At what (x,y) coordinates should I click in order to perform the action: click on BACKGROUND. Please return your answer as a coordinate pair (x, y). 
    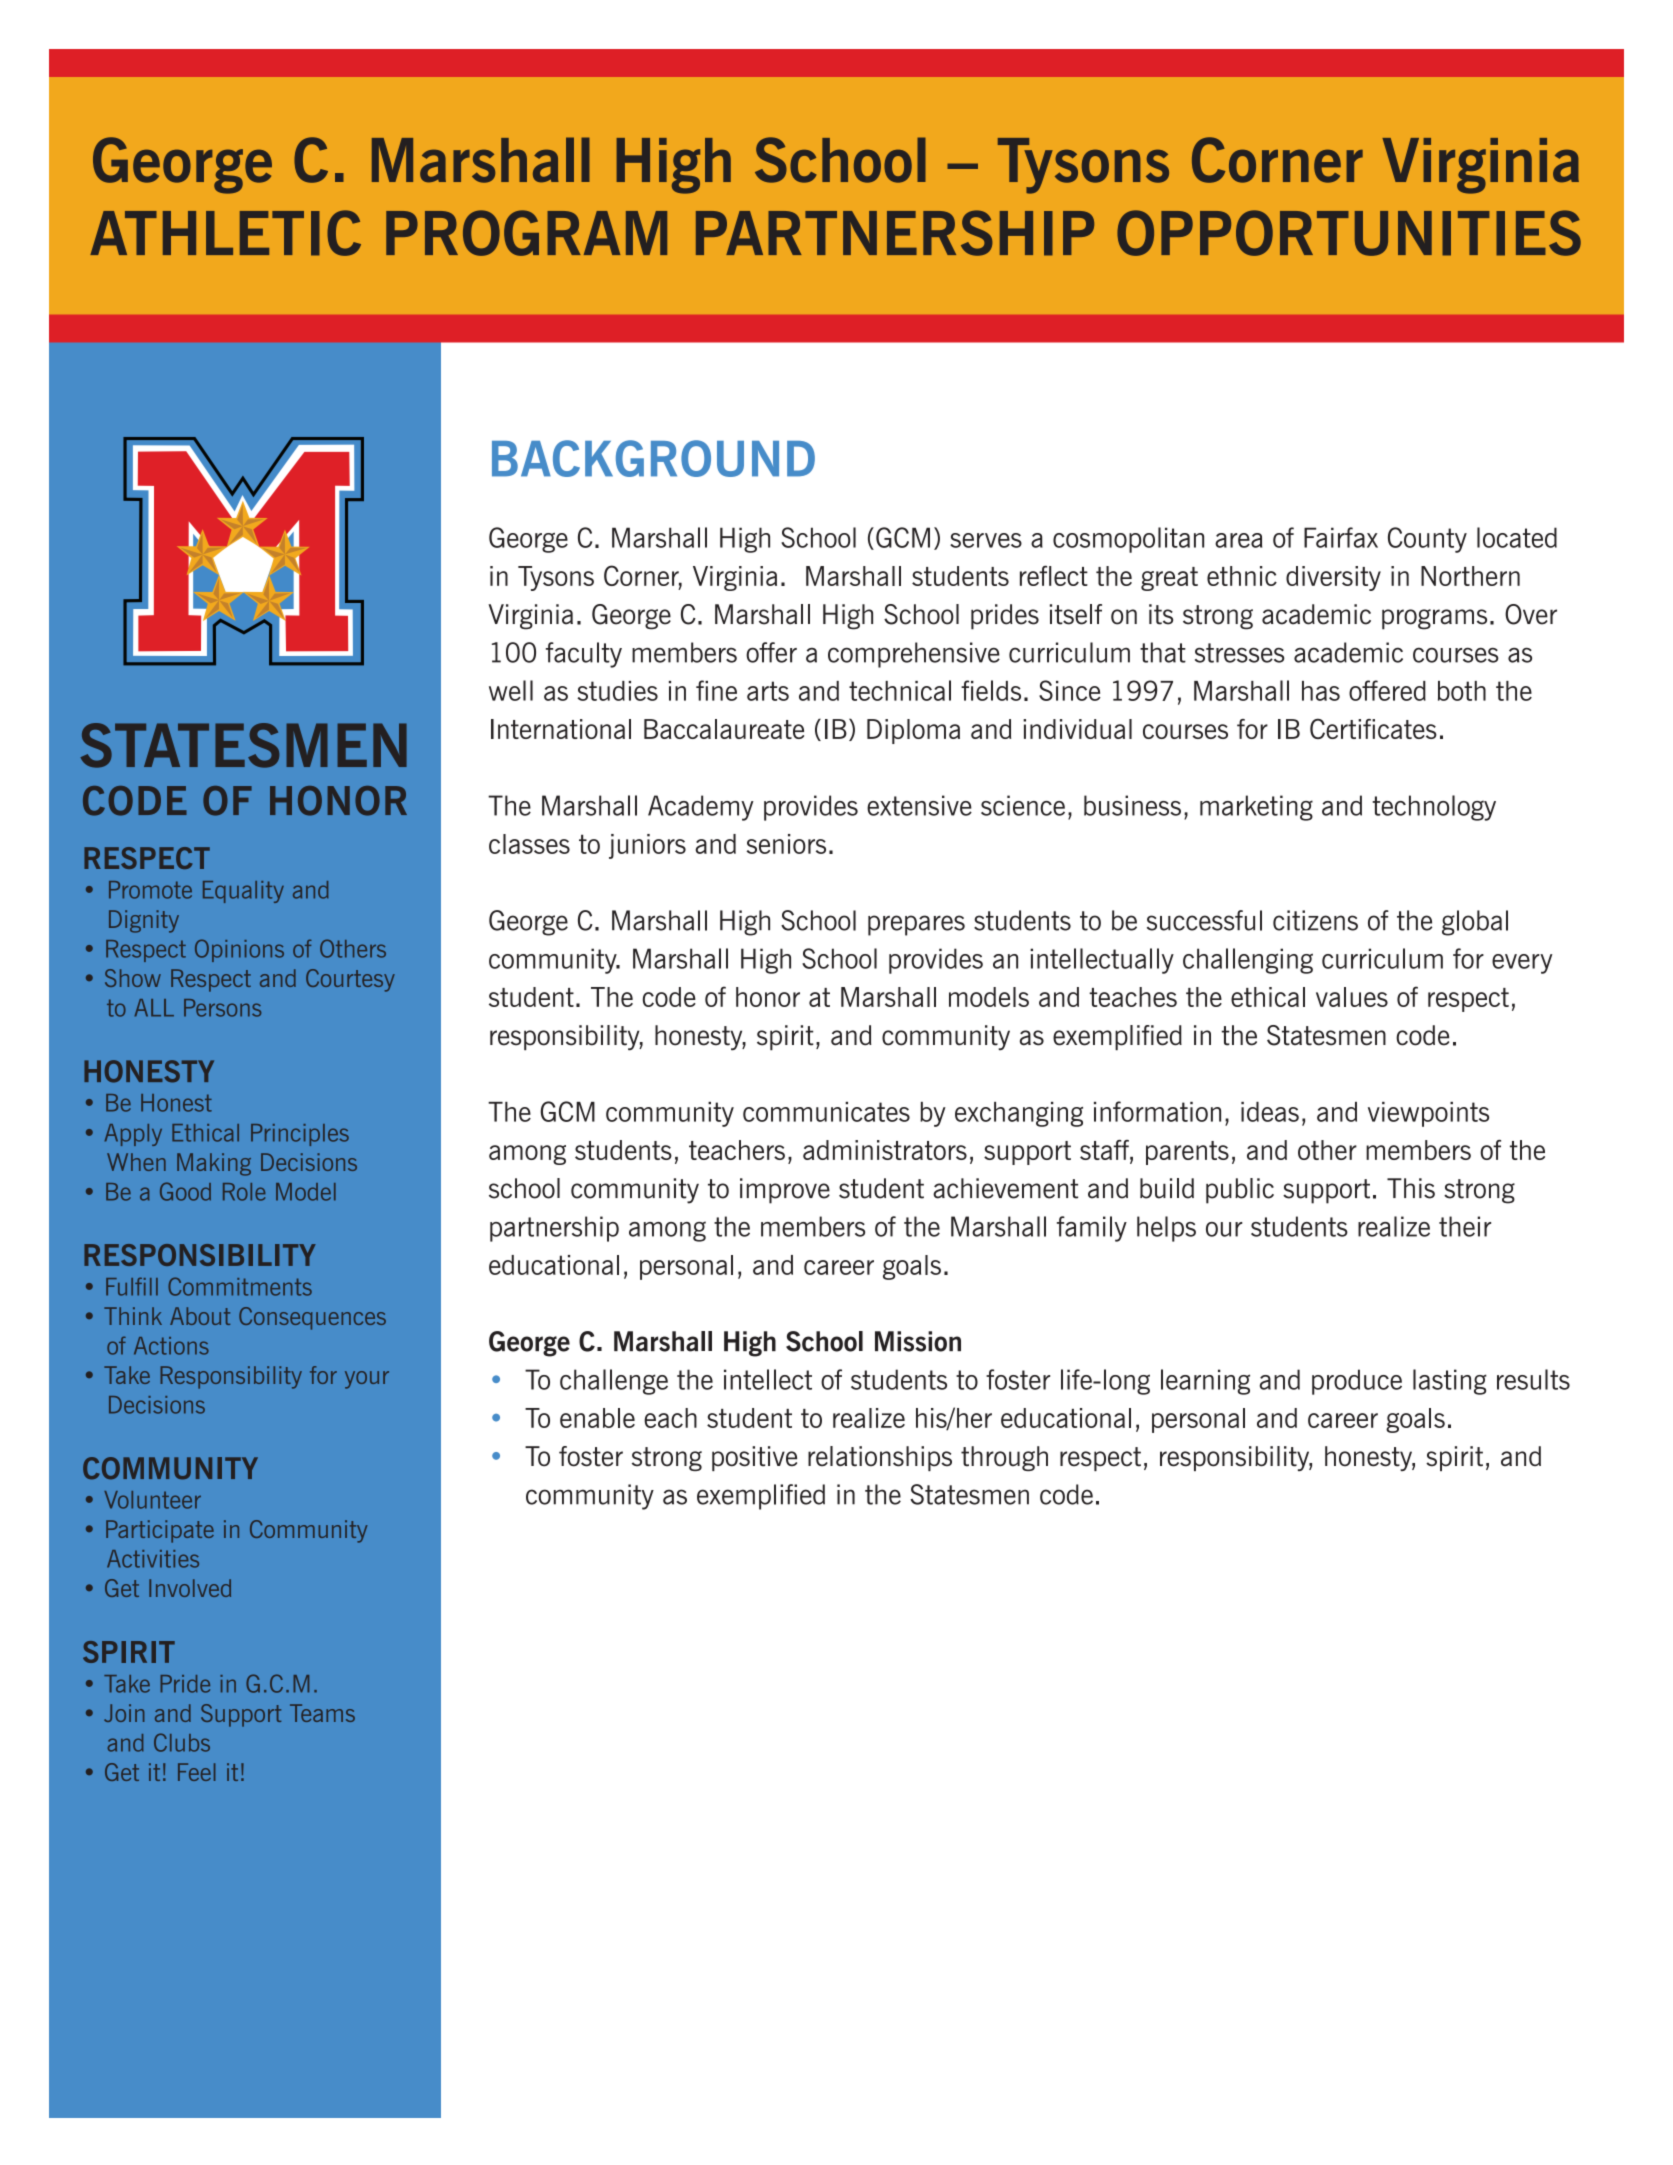
    Looking at the image, I should click on (653, 458).
